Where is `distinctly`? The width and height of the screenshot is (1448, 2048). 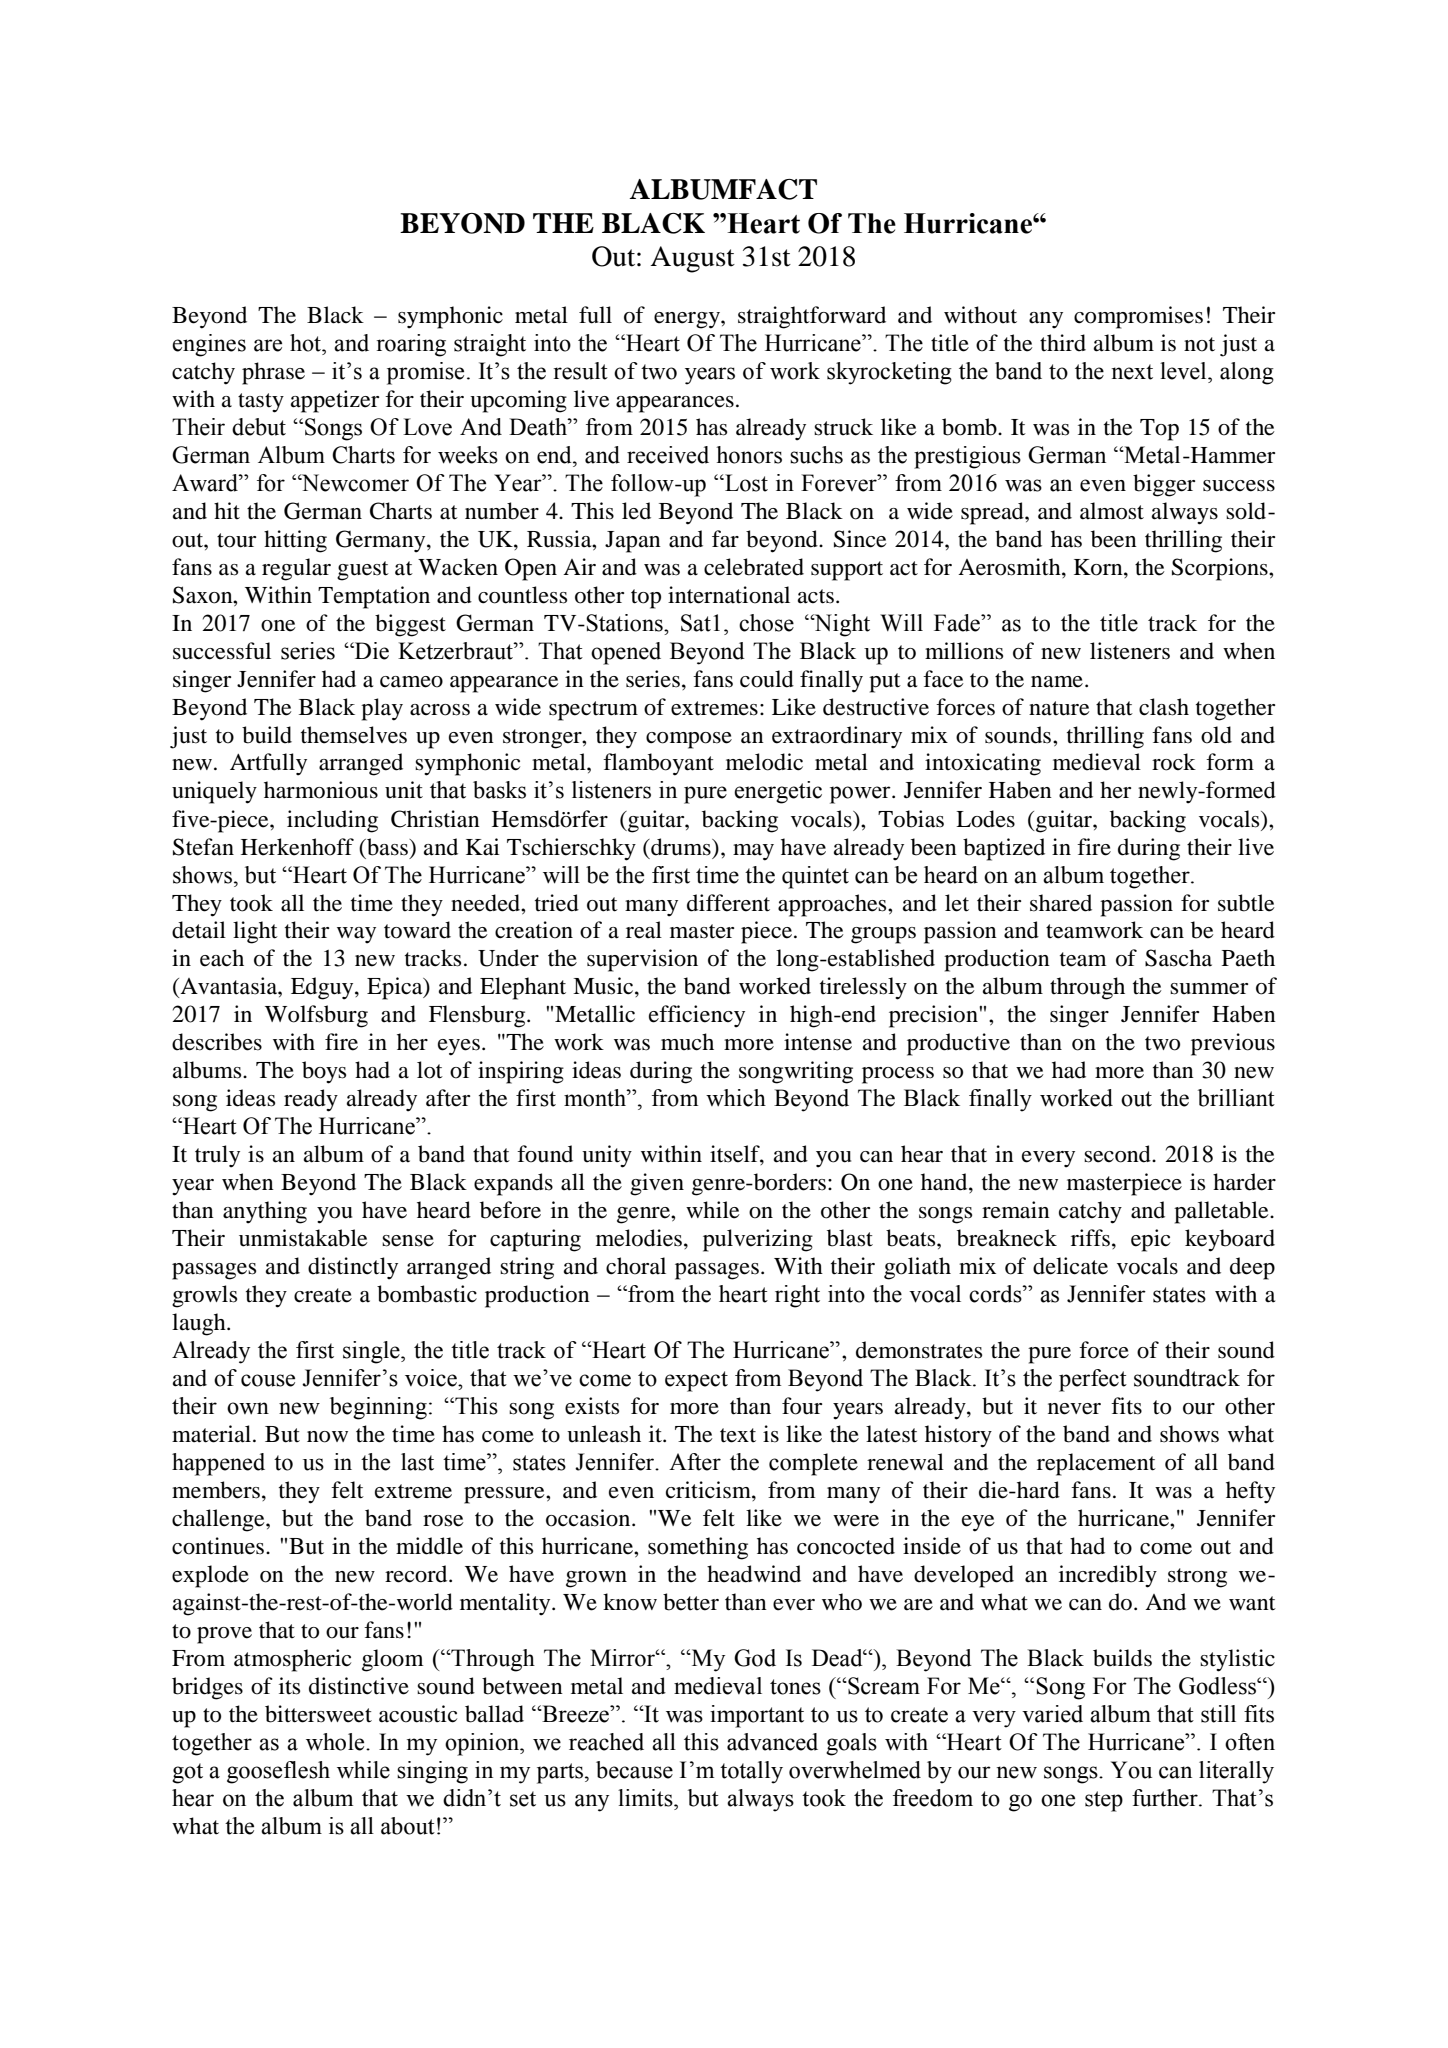 distinctly is located at coordinates (353, 1268).
